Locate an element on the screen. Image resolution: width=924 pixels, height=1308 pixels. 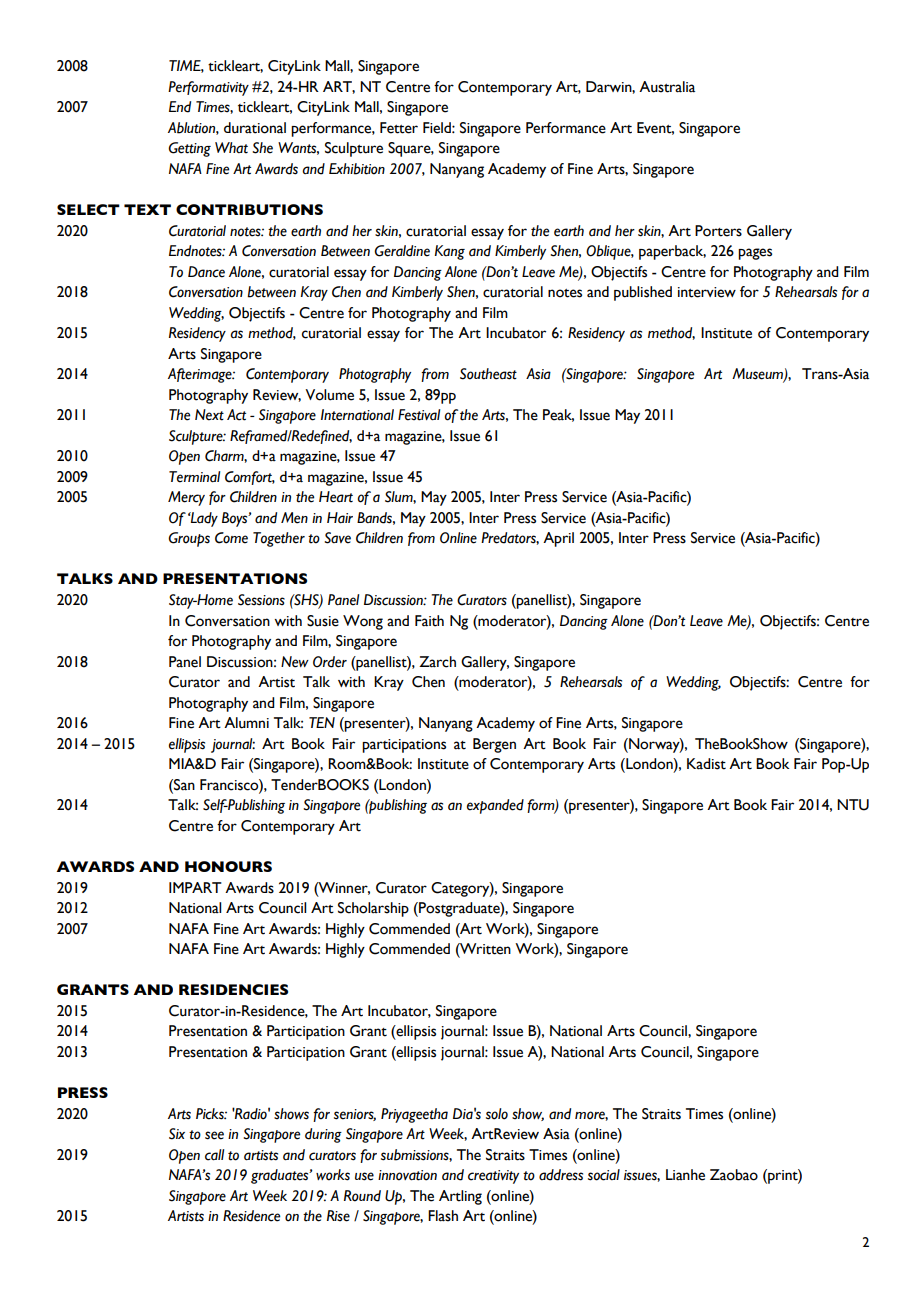
Festival is located at coordinates (419, 415).
